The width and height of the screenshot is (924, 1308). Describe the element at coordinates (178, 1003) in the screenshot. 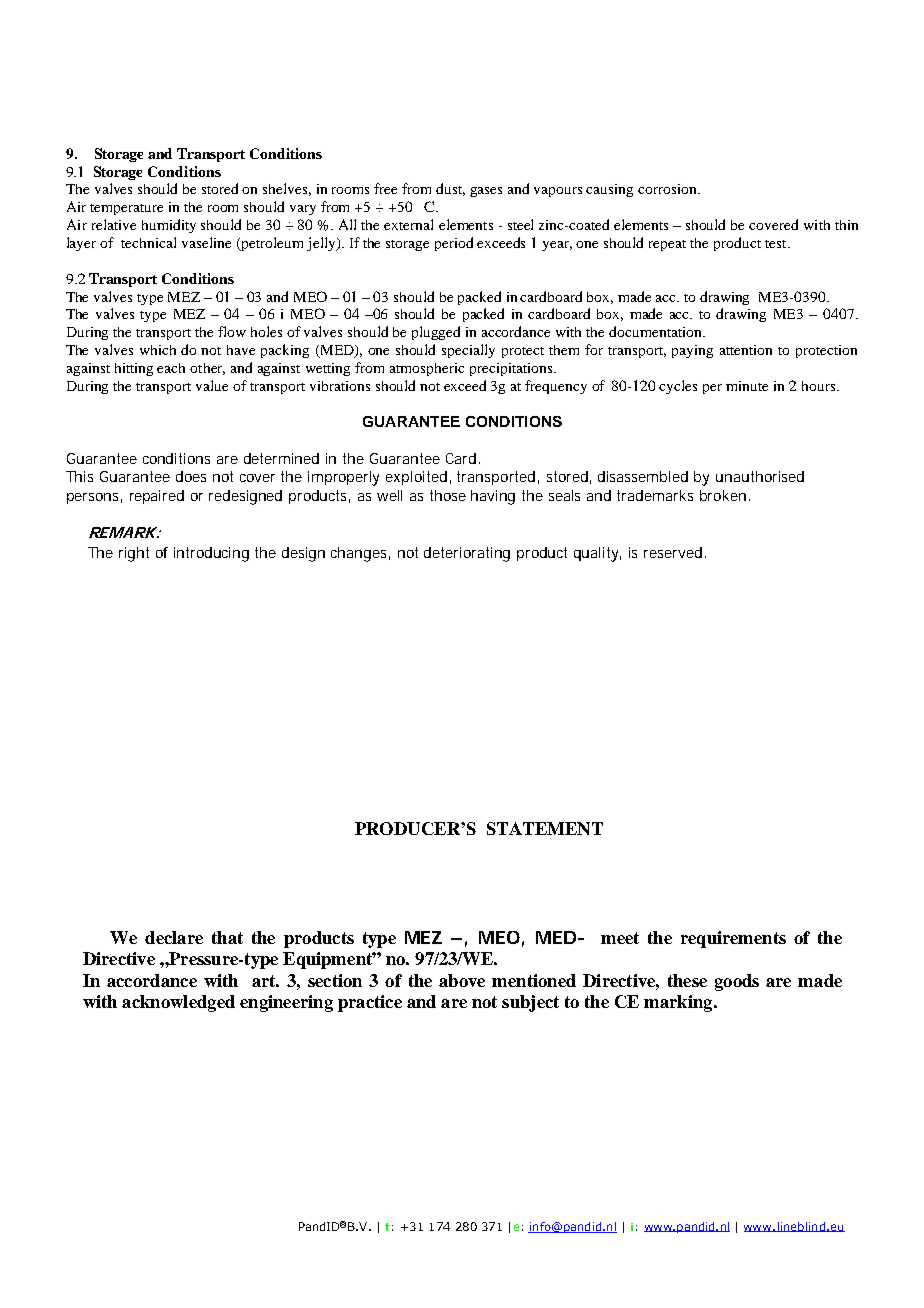

I see `acknowledged` at that location.
